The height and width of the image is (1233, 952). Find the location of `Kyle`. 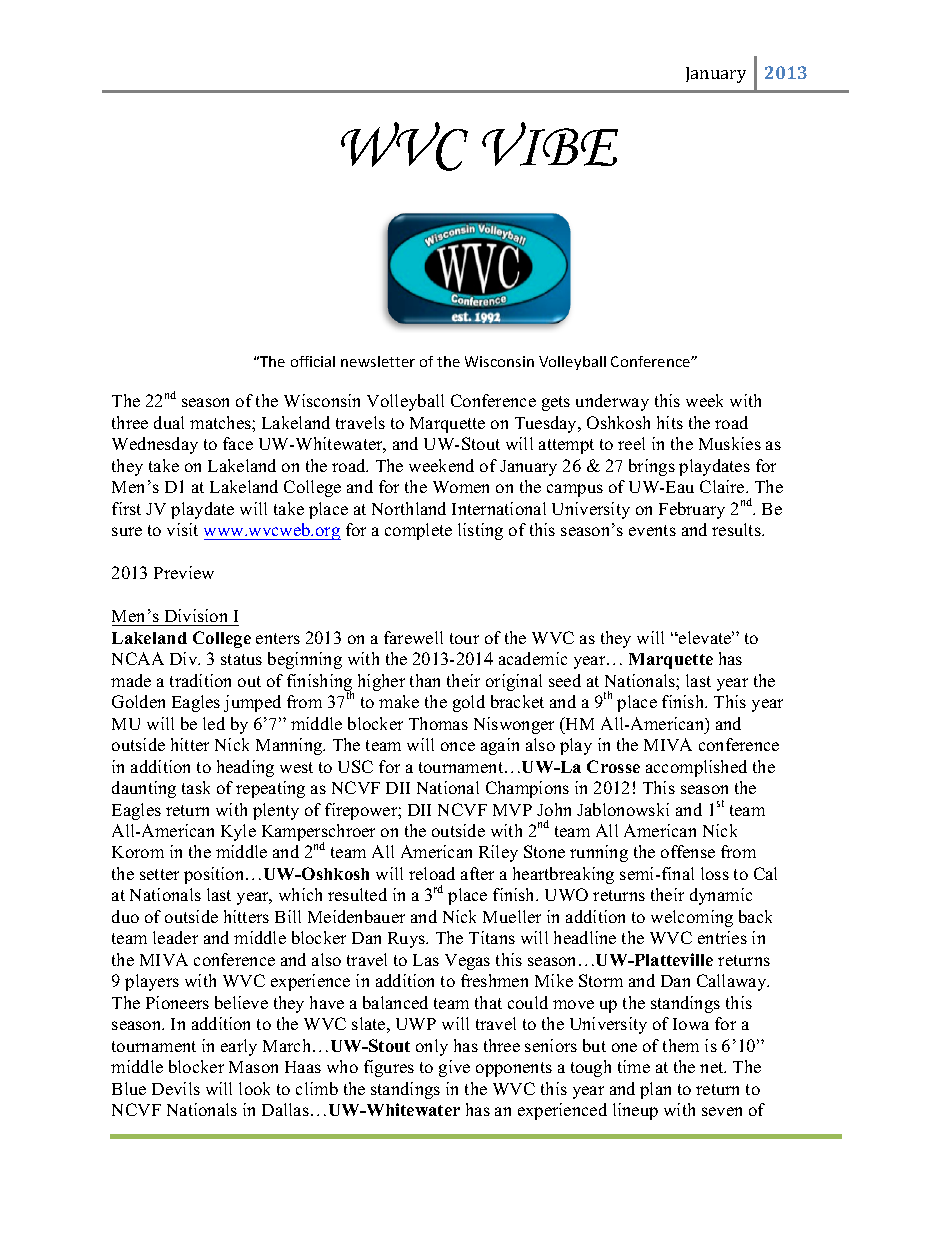

Kyle is located at coordinates (238, 832).
